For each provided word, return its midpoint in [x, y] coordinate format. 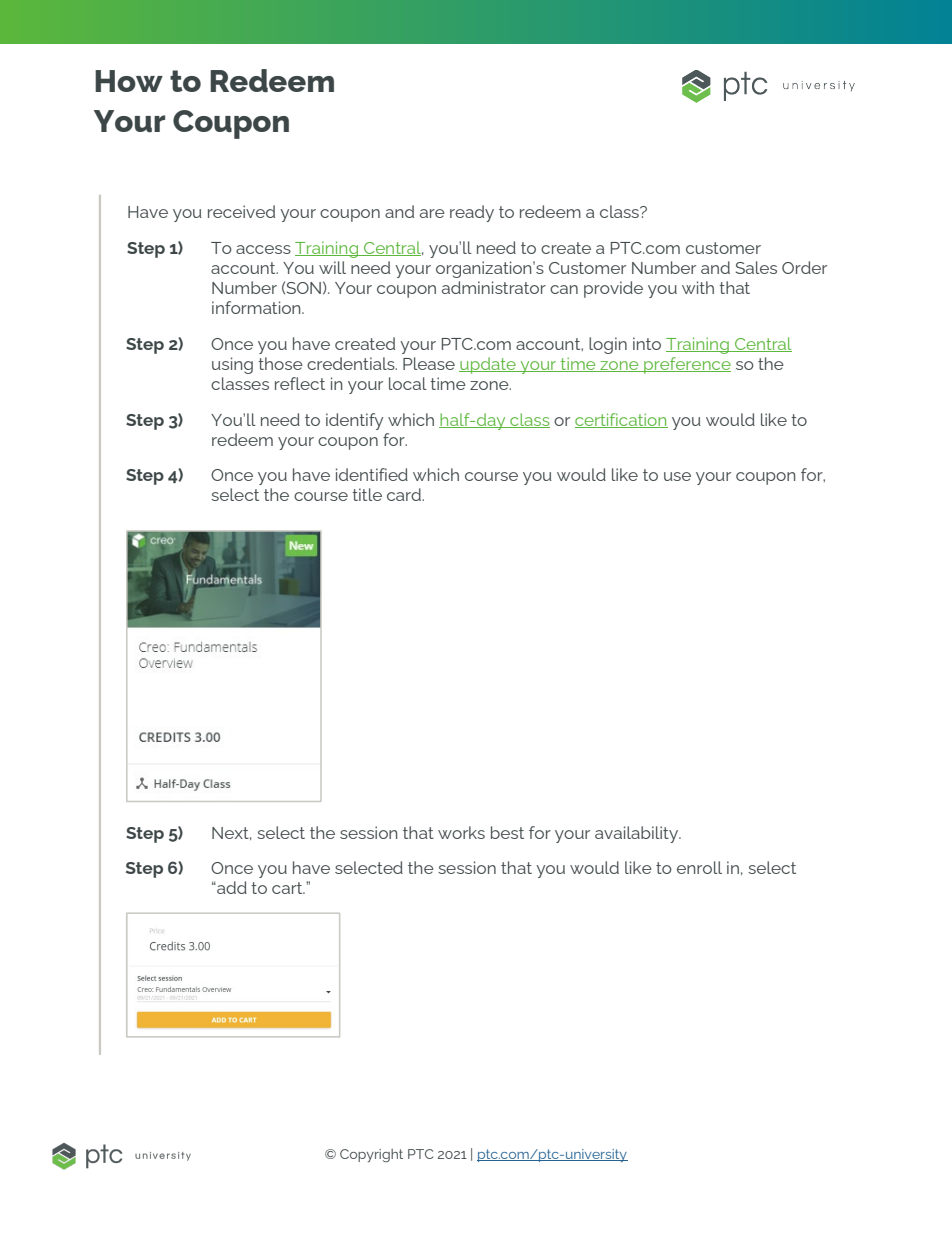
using [232, 365]
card [405, 494]
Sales [756, 267]
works [461, 832]
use [677, 476]
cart [288, 888]
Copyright [371, 1156]
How [129, 81]
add [231, 887]
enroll [699, 867]
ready [472, 213]
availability [637, 834]
